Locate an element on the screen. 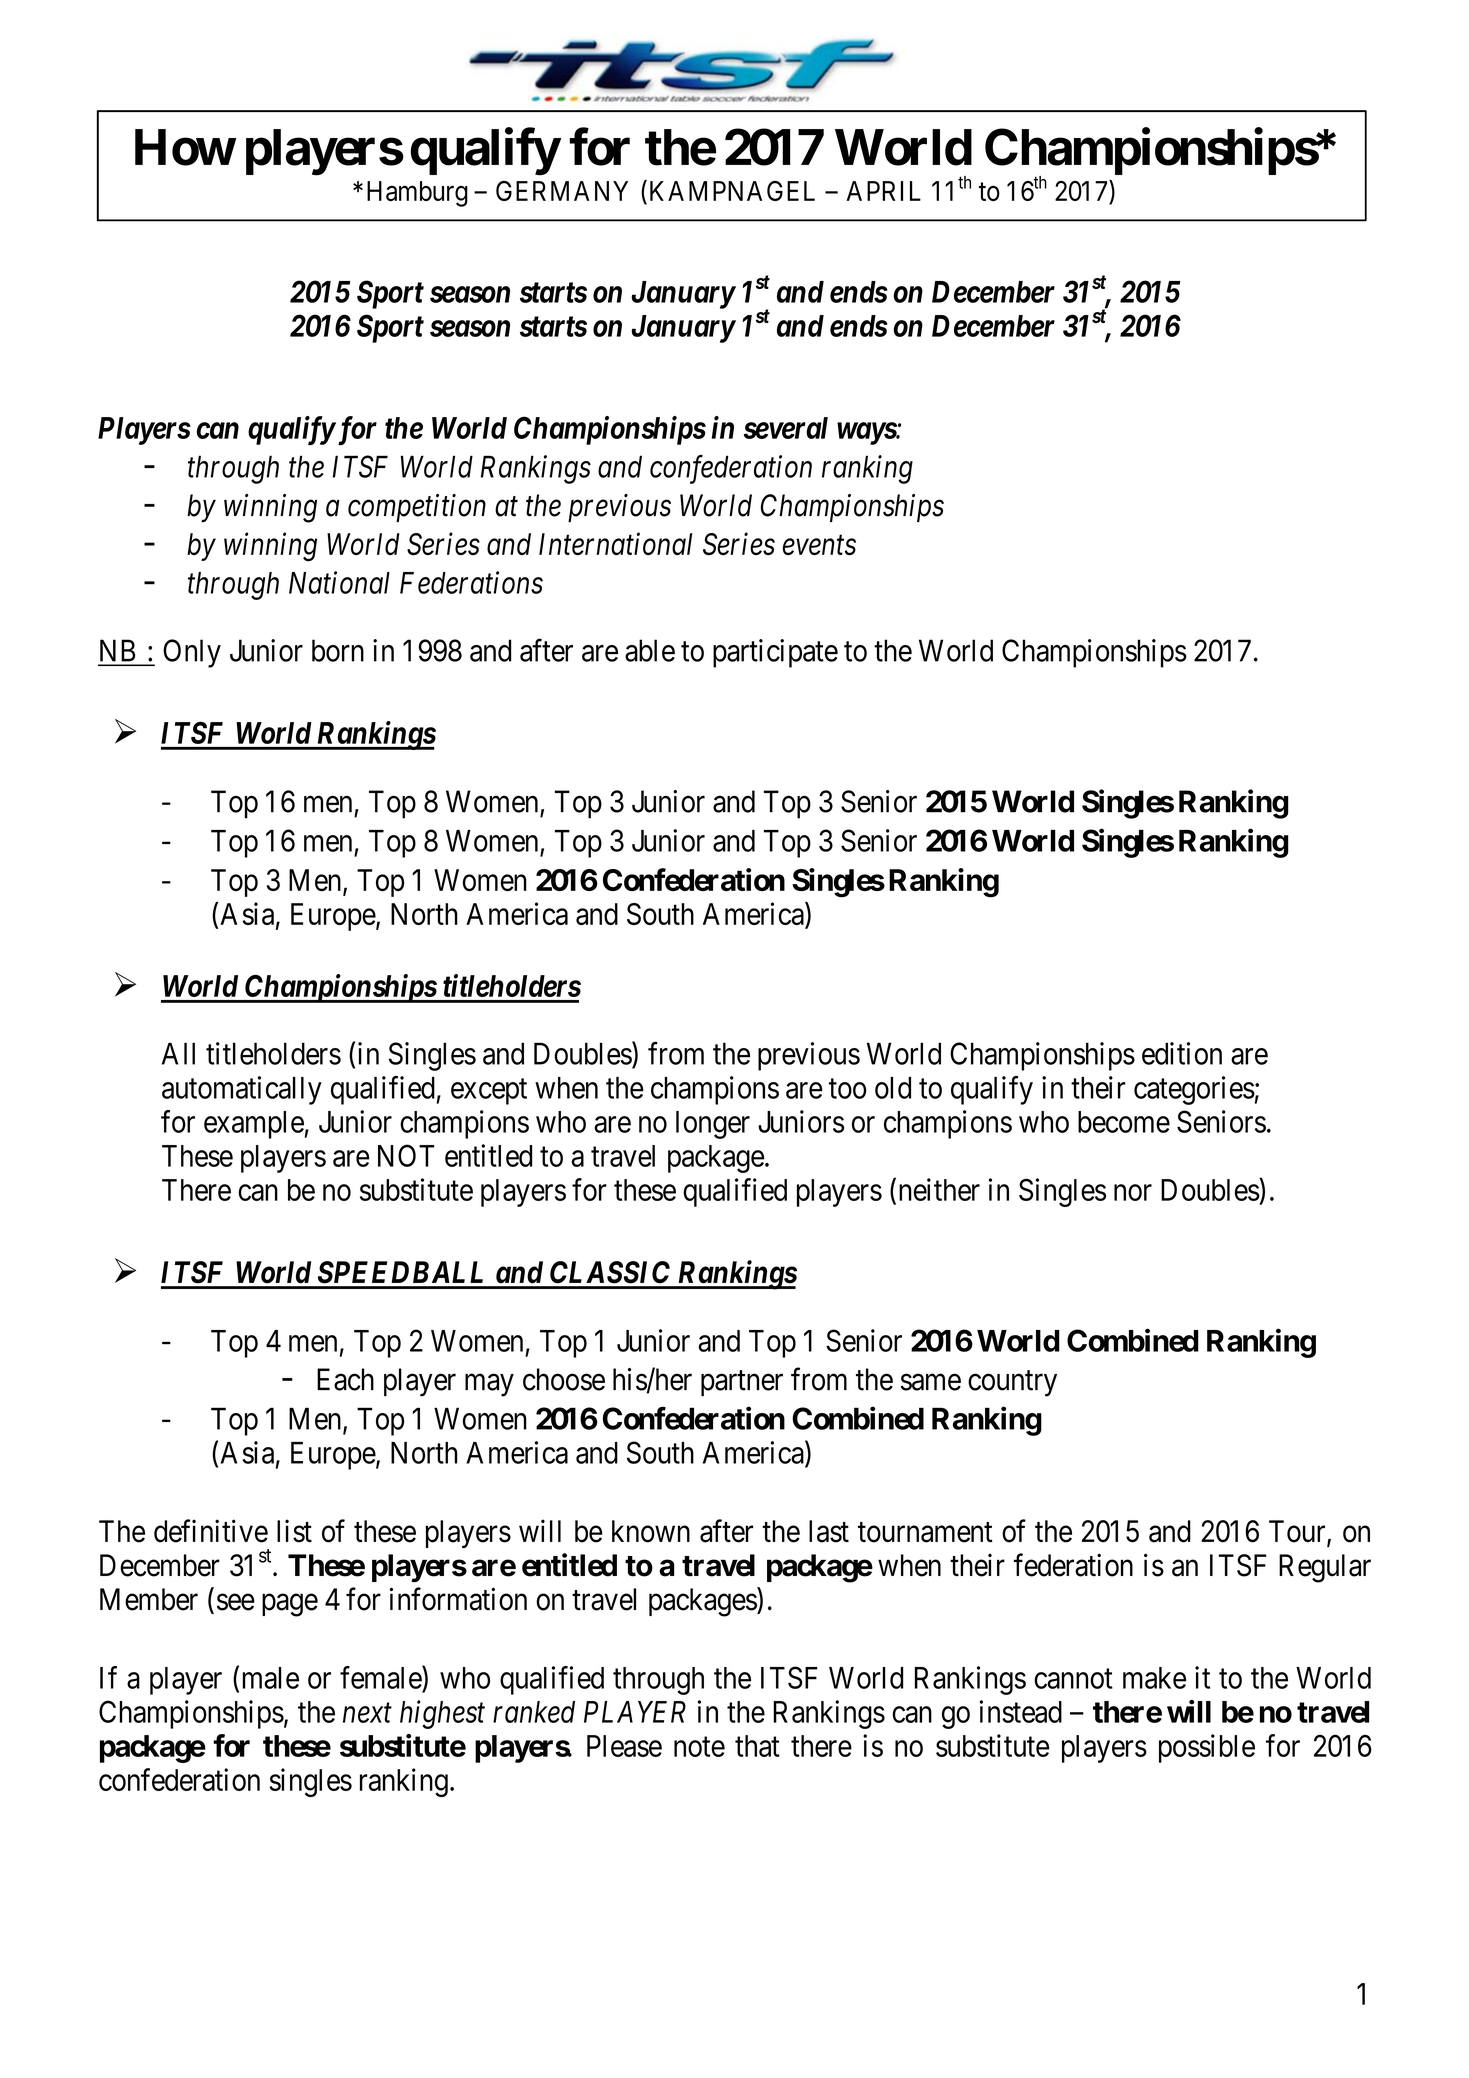 Image resolution: width=1469 pixels, height=2078 pixels. Hamburg is located at coordinates (417, 194).
